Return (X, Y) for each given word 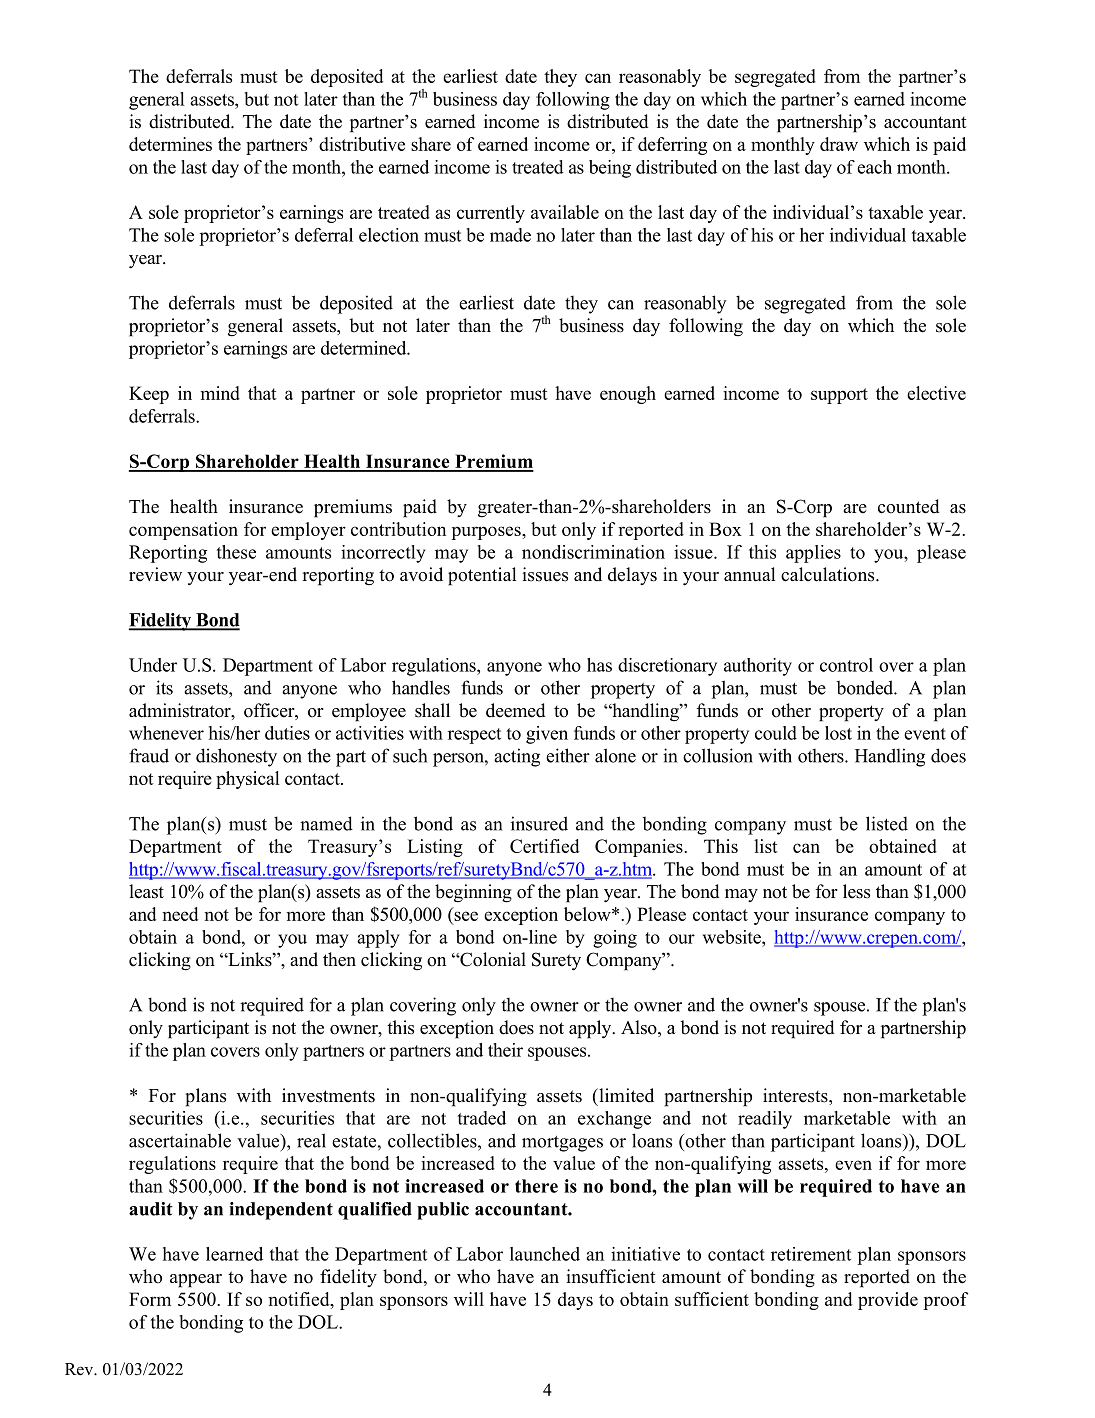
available (565, 212)
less (856, 891)
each (874, 167)
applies (813, 554)
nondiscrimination (593, 552)
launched (545, 1254)
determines (170, 144)
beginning (473, 893)
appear (196, 1281)
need (180, 914)
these (236, 552)
